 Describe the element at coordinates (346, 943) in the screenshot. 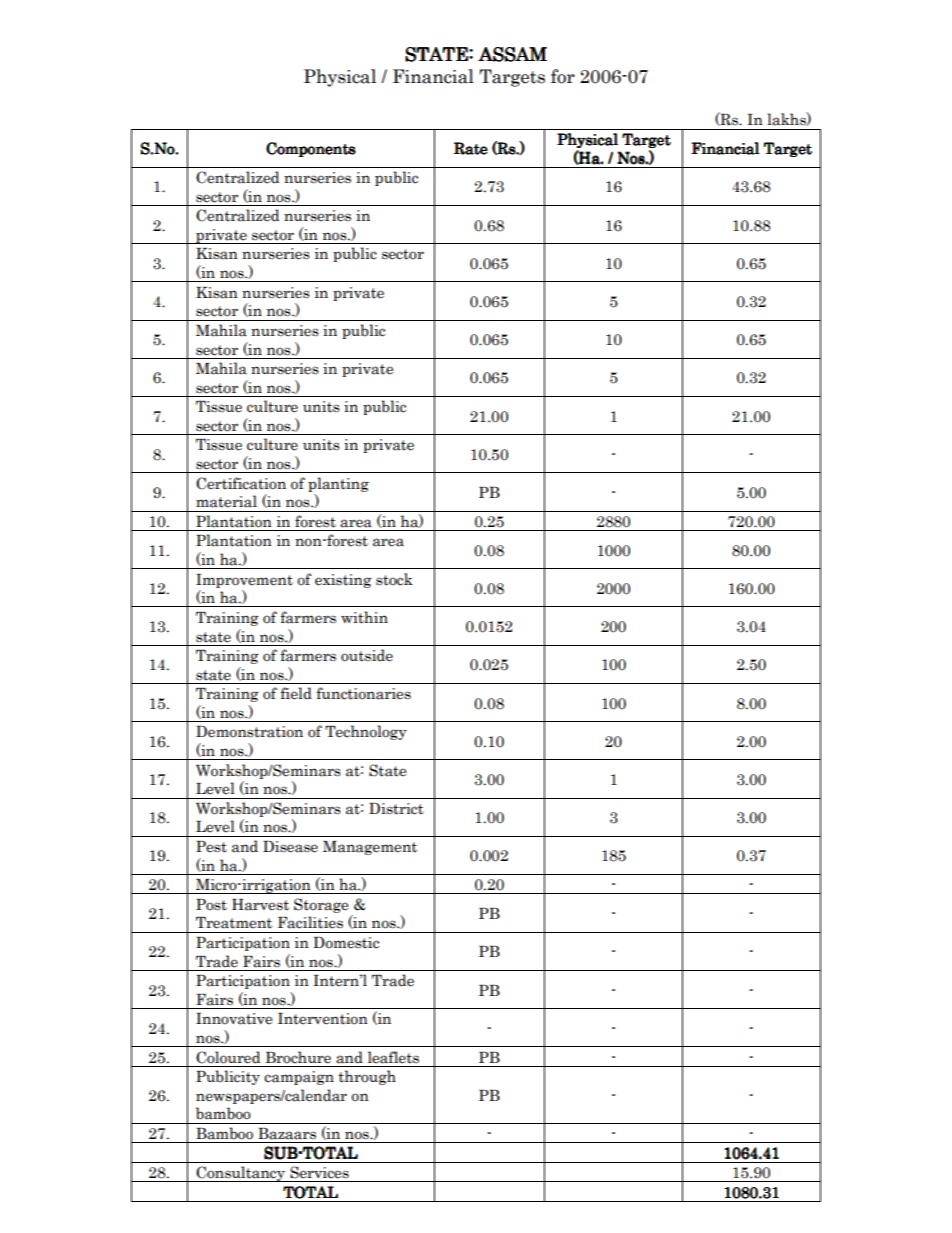

I see `Domestic` at that location.
